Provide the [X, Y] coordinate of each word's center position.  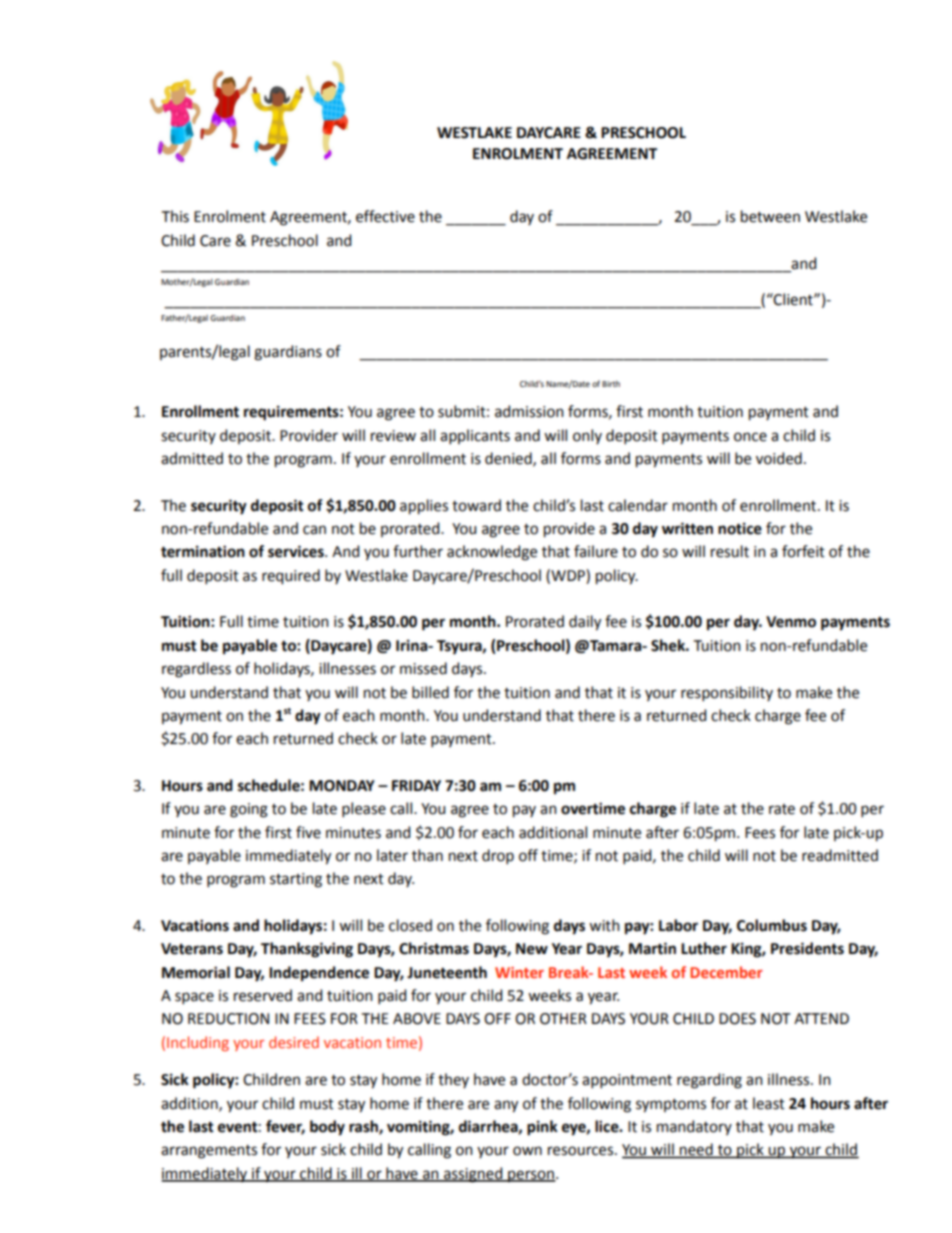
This [175, 216]
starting [296, 880]
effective [385, 216]
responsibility [727, 693]
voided [779, 458]
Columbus [772, 925]
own [527, 1151]
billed [430, 692]
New [532, 949]
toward [476, 505]
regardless [196, 670]
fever [285, 1127]
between [770, 216]
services [297, 551]
